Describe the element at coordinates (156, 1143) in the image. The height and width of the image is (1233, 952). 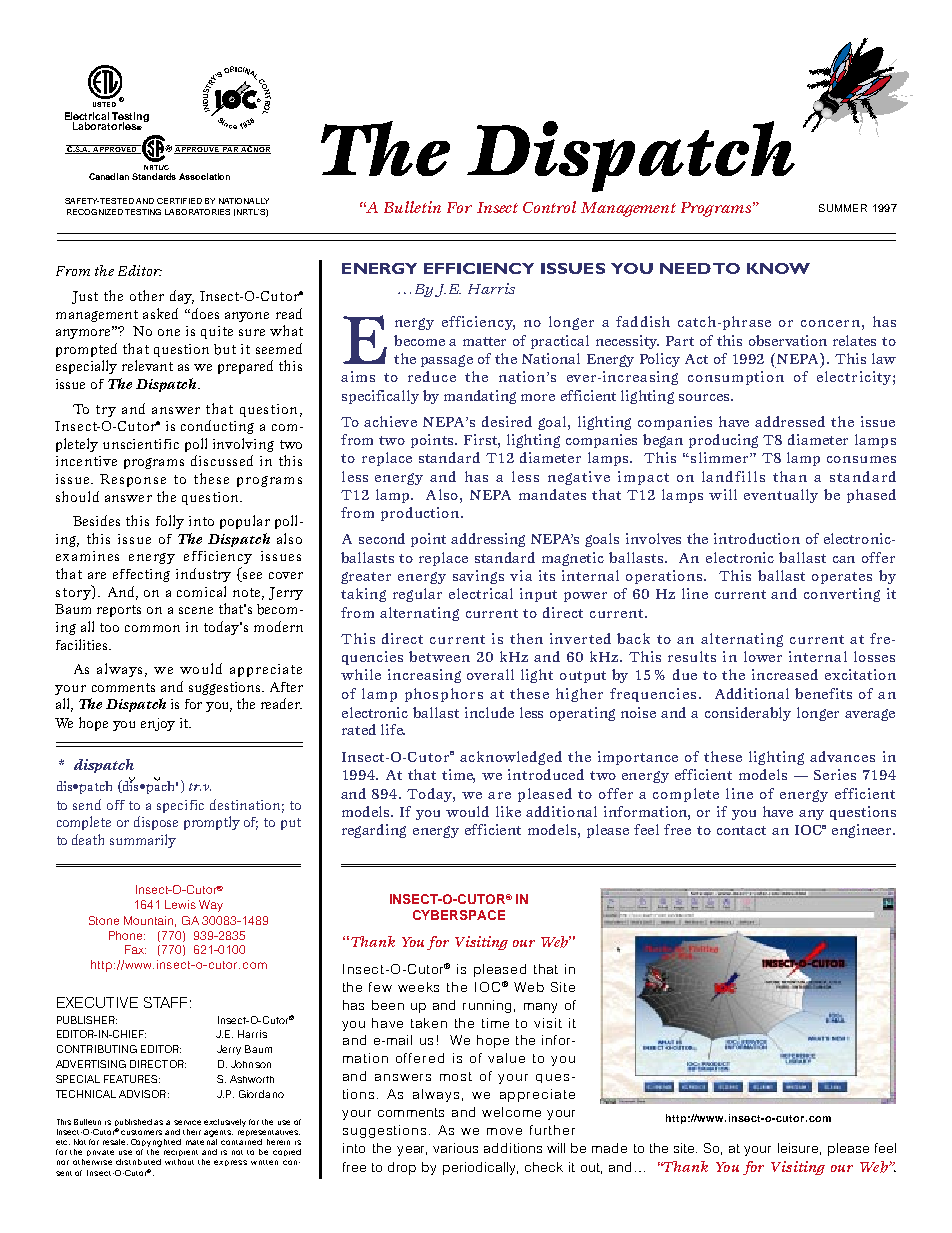
I see `Copyrighted` at that location.
